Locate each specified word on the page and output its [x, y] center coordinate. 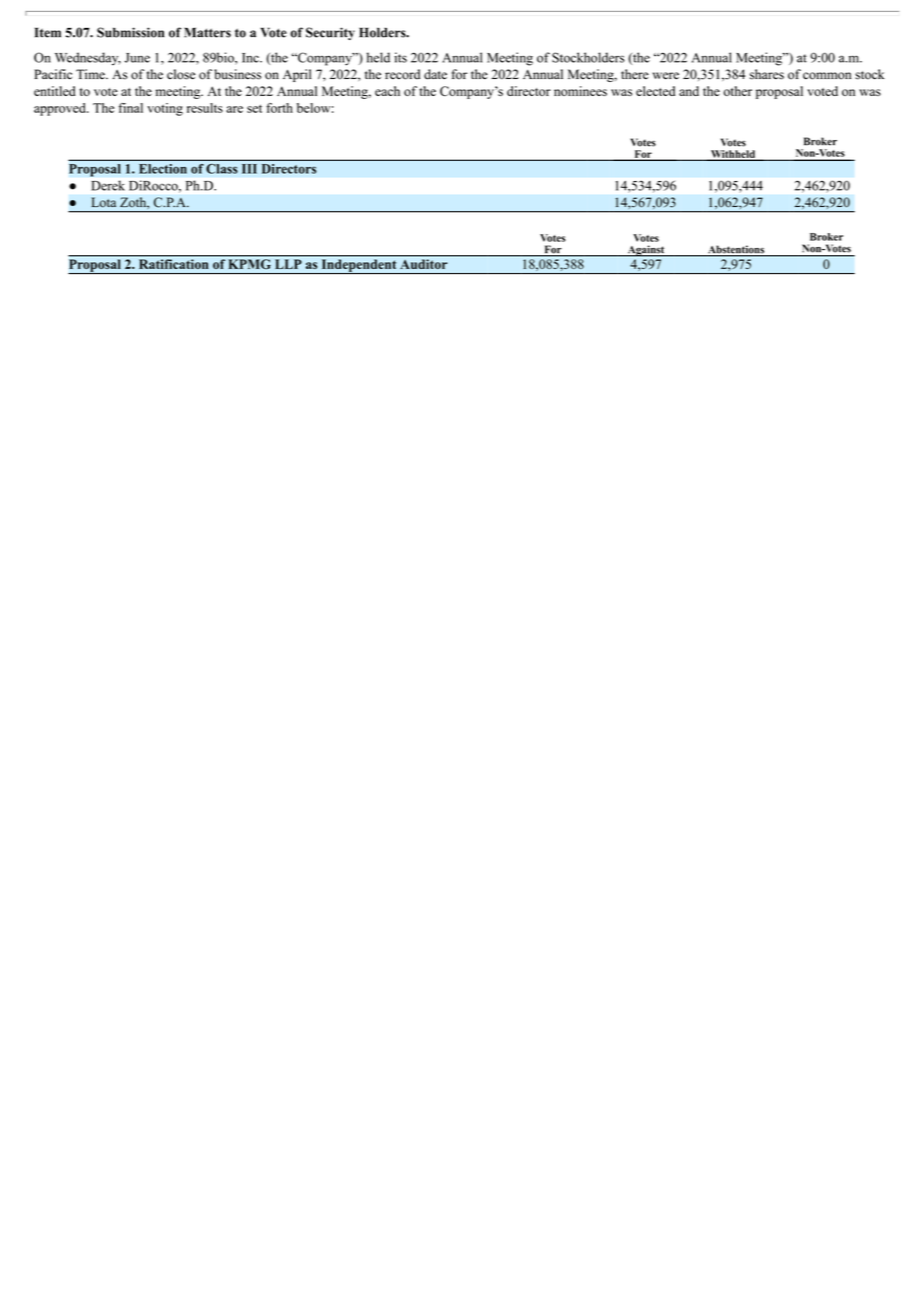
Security [330, 33]
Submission [130, 32]
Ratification [173, 264]
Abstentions [736, 250]
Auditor [424, 264]
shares [767, 74]
